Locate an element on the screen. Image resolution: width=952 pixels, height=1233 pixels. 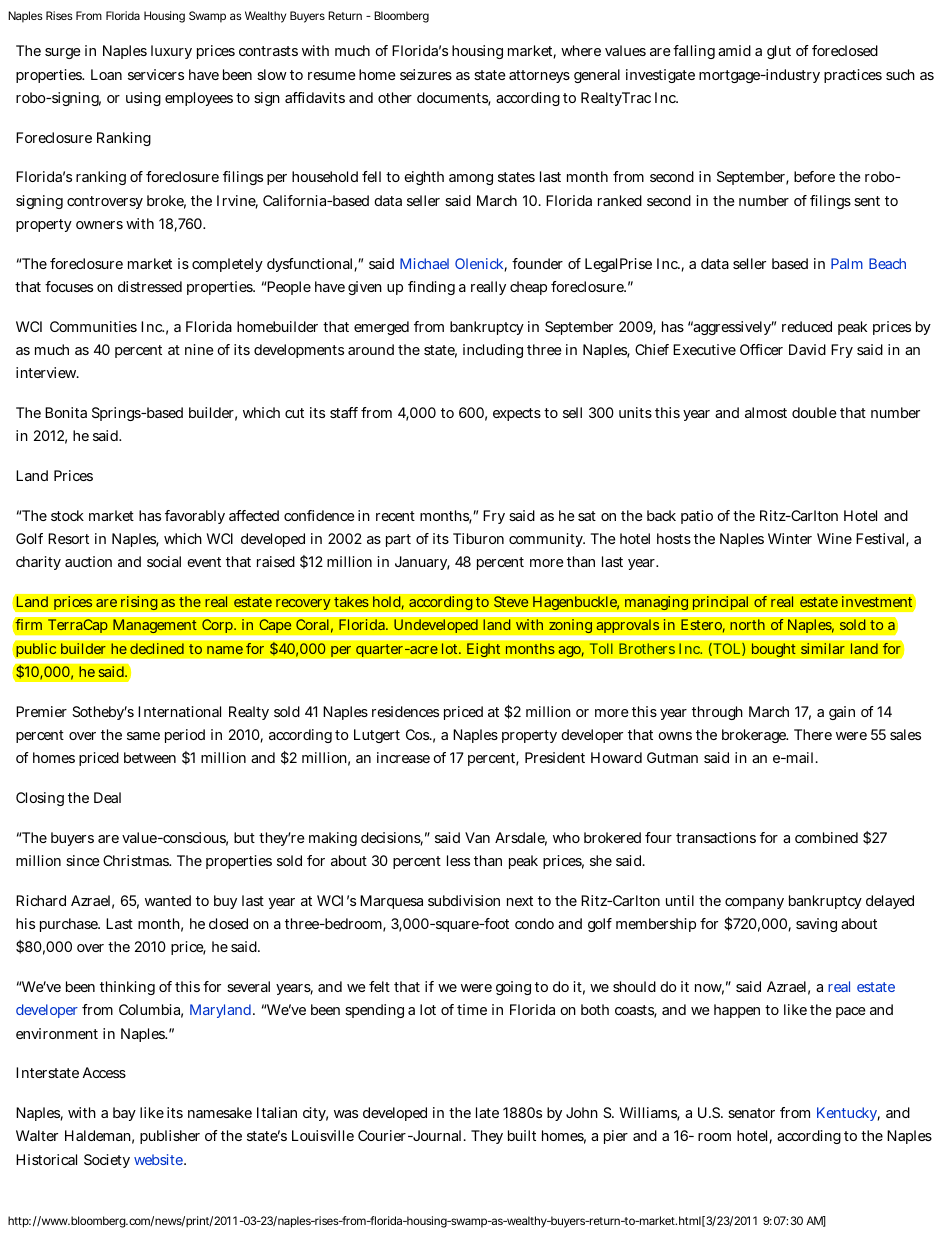
documents is located at coordinates (454, 99).
